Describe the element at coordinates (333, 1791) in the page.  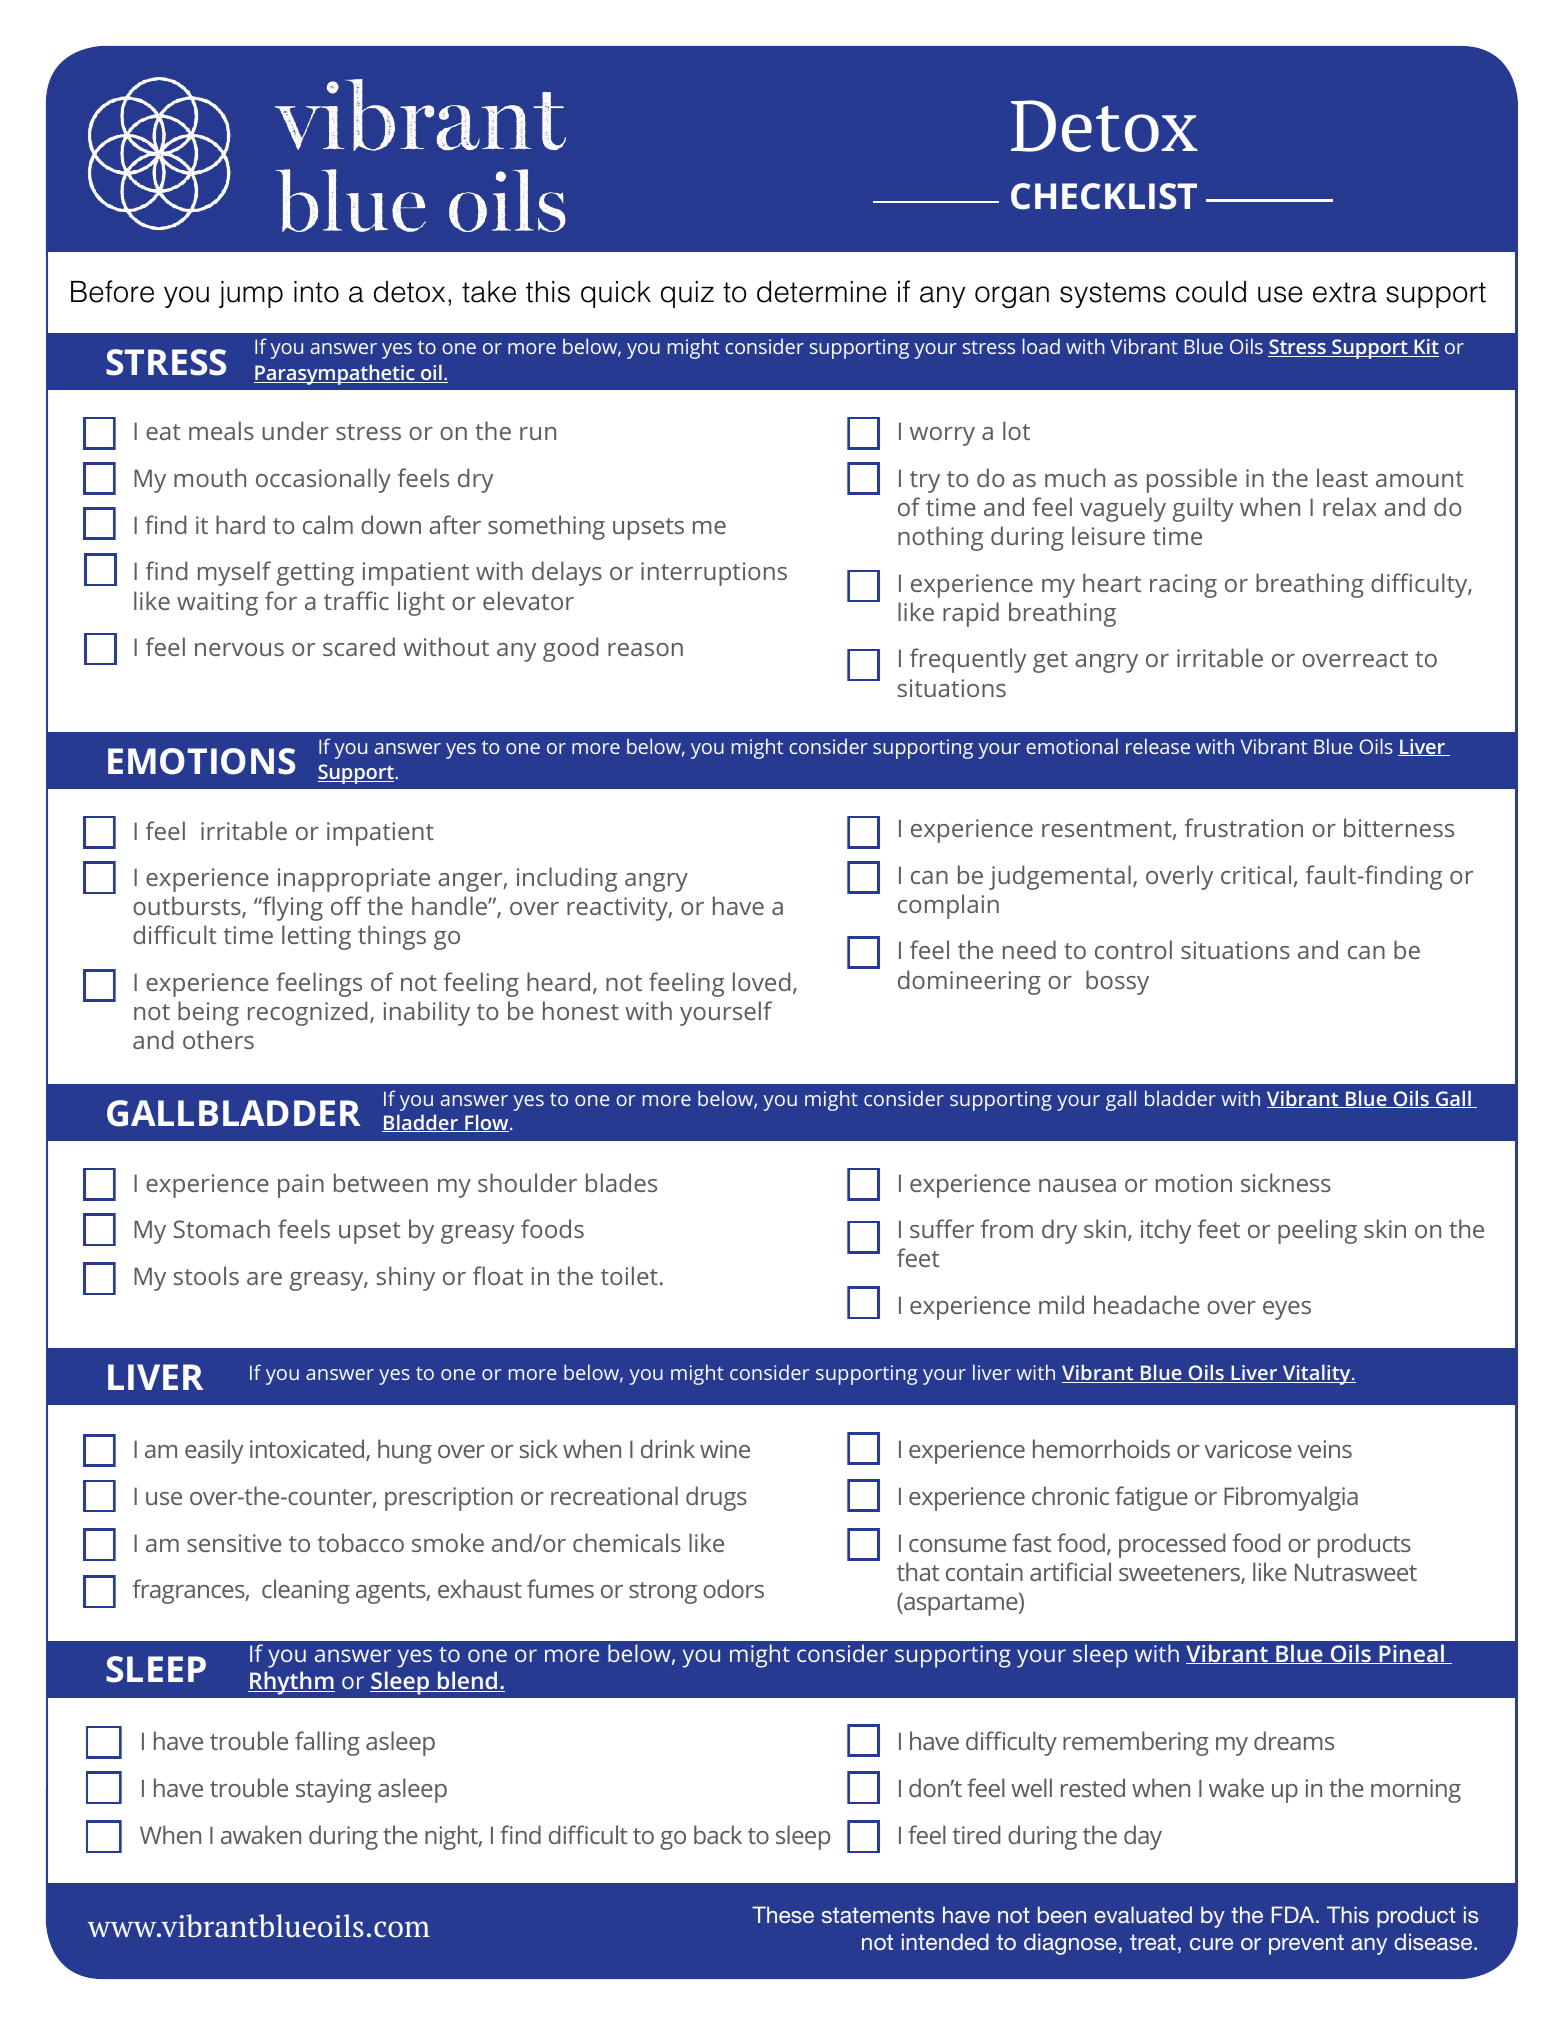
I see `staying` at that location.
